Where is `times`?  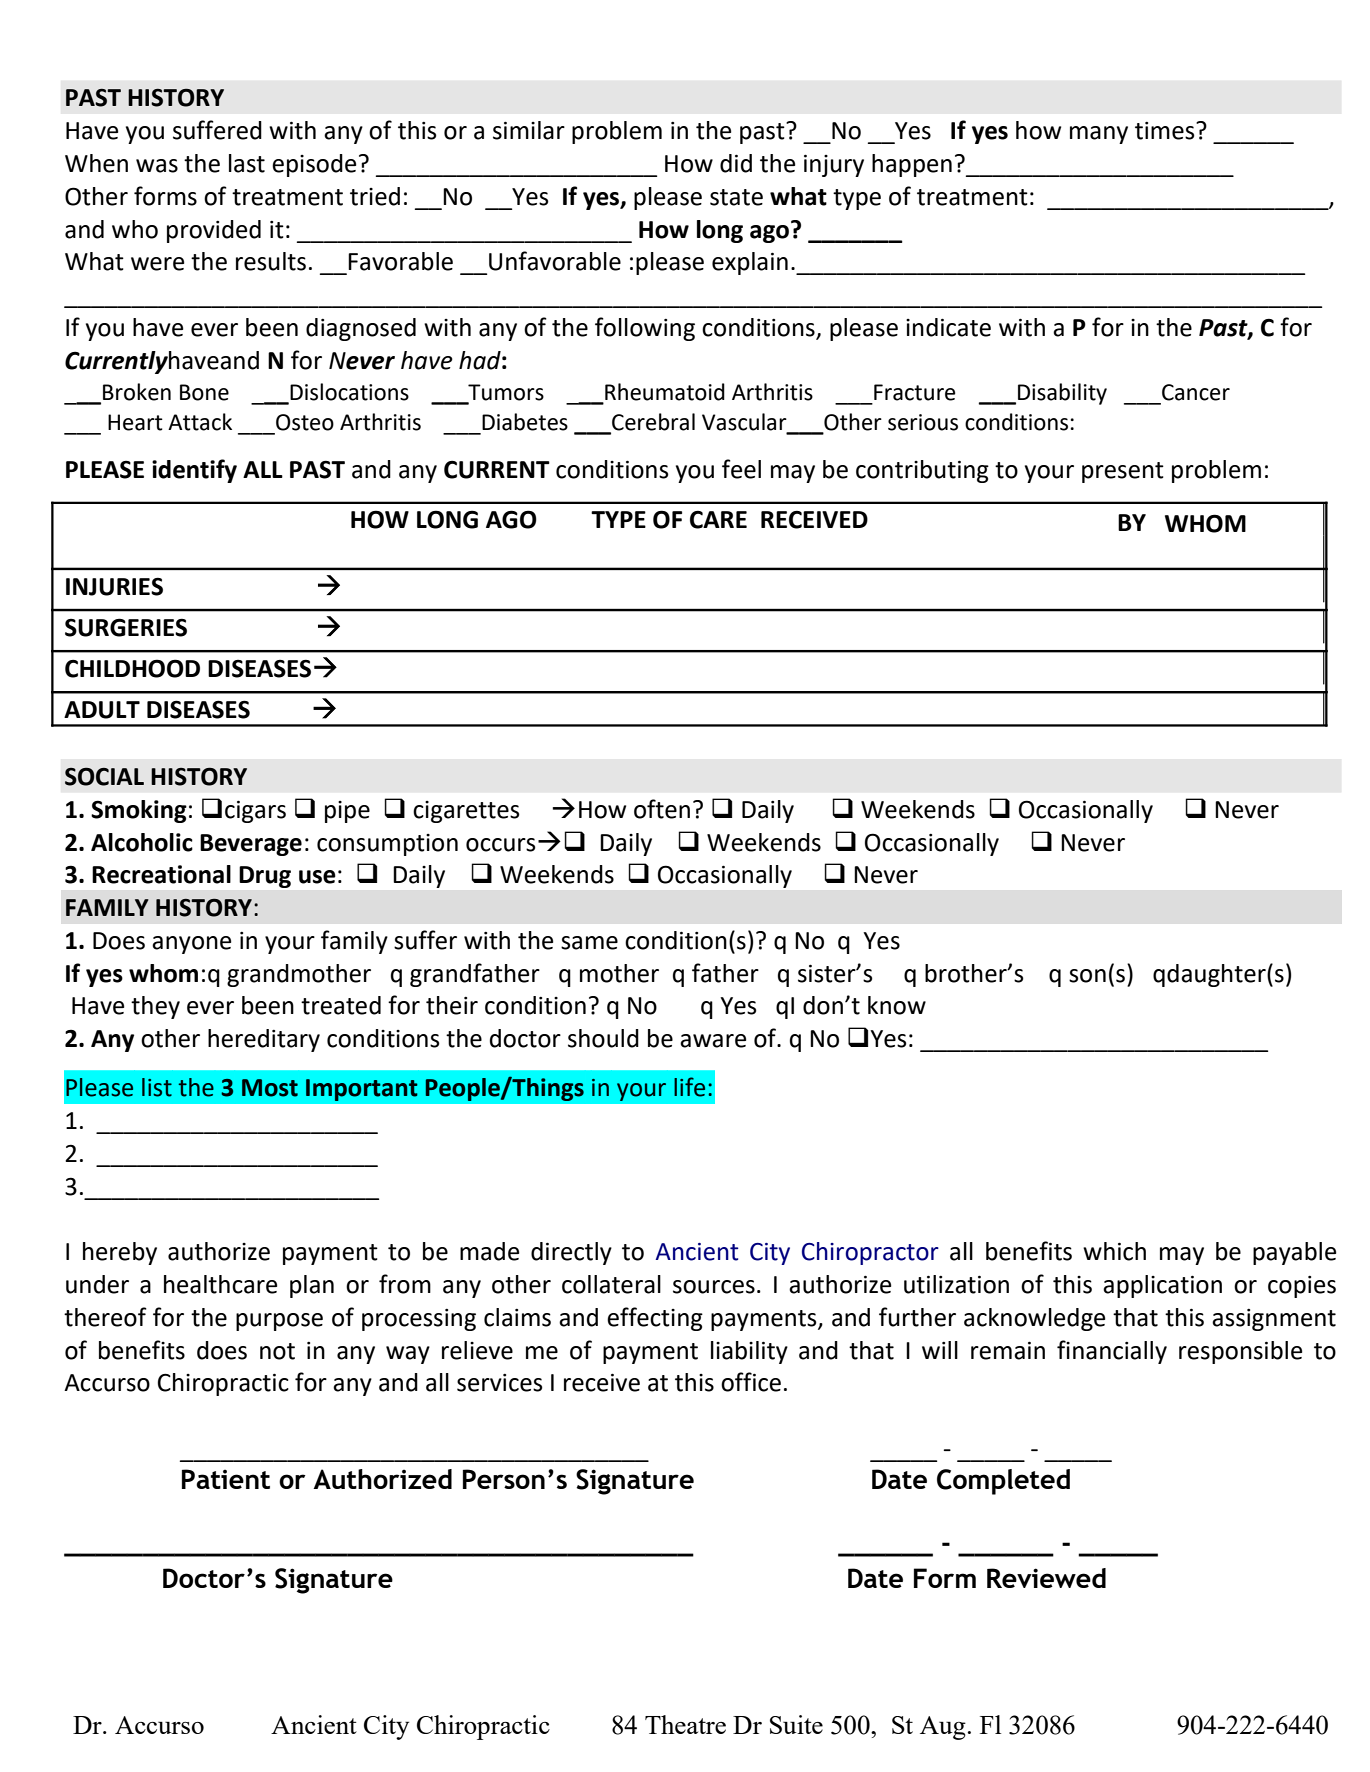 times is located at coordinates (1166, 131).
